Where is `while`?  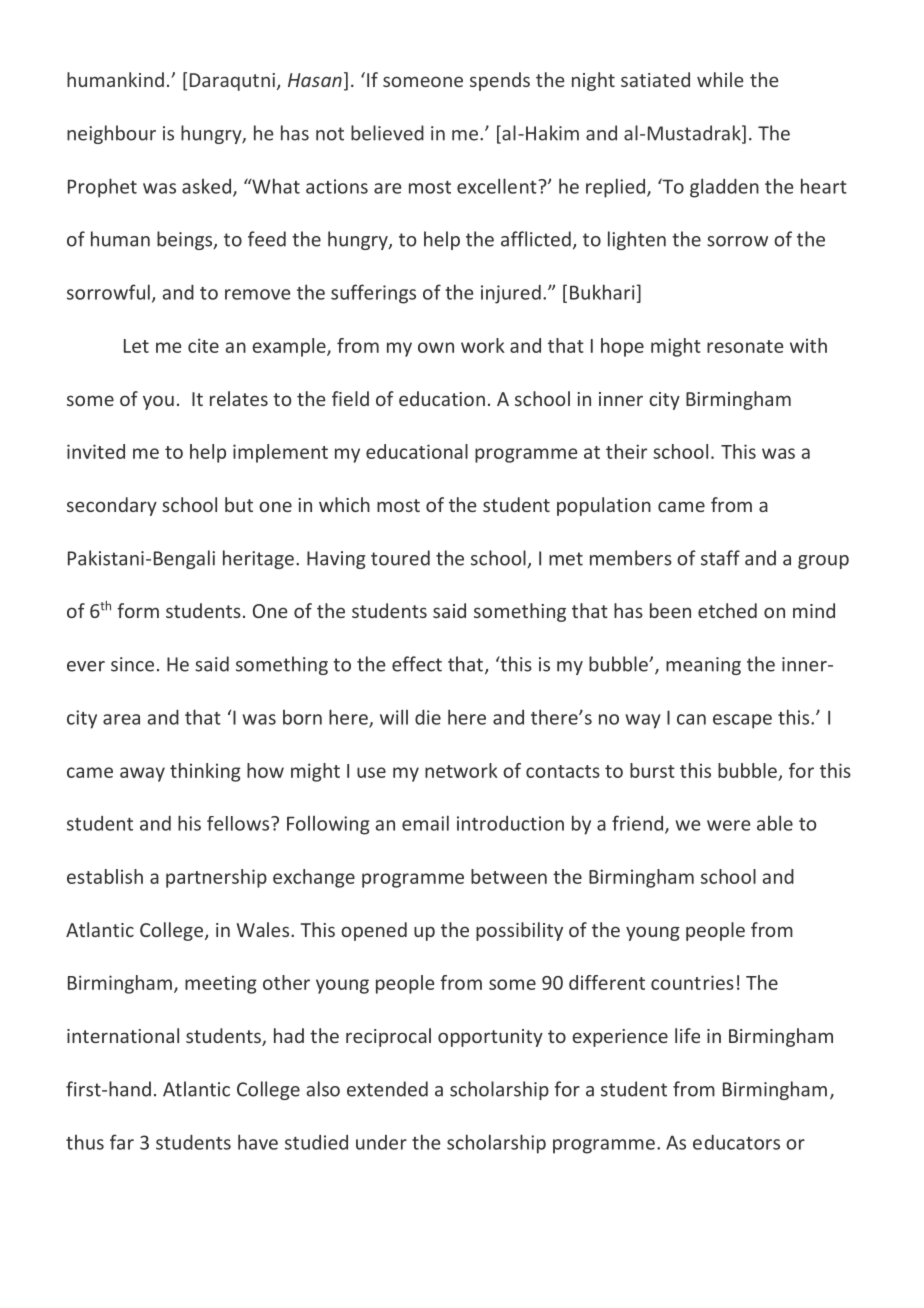
while is located at coordinates (720, 79).
